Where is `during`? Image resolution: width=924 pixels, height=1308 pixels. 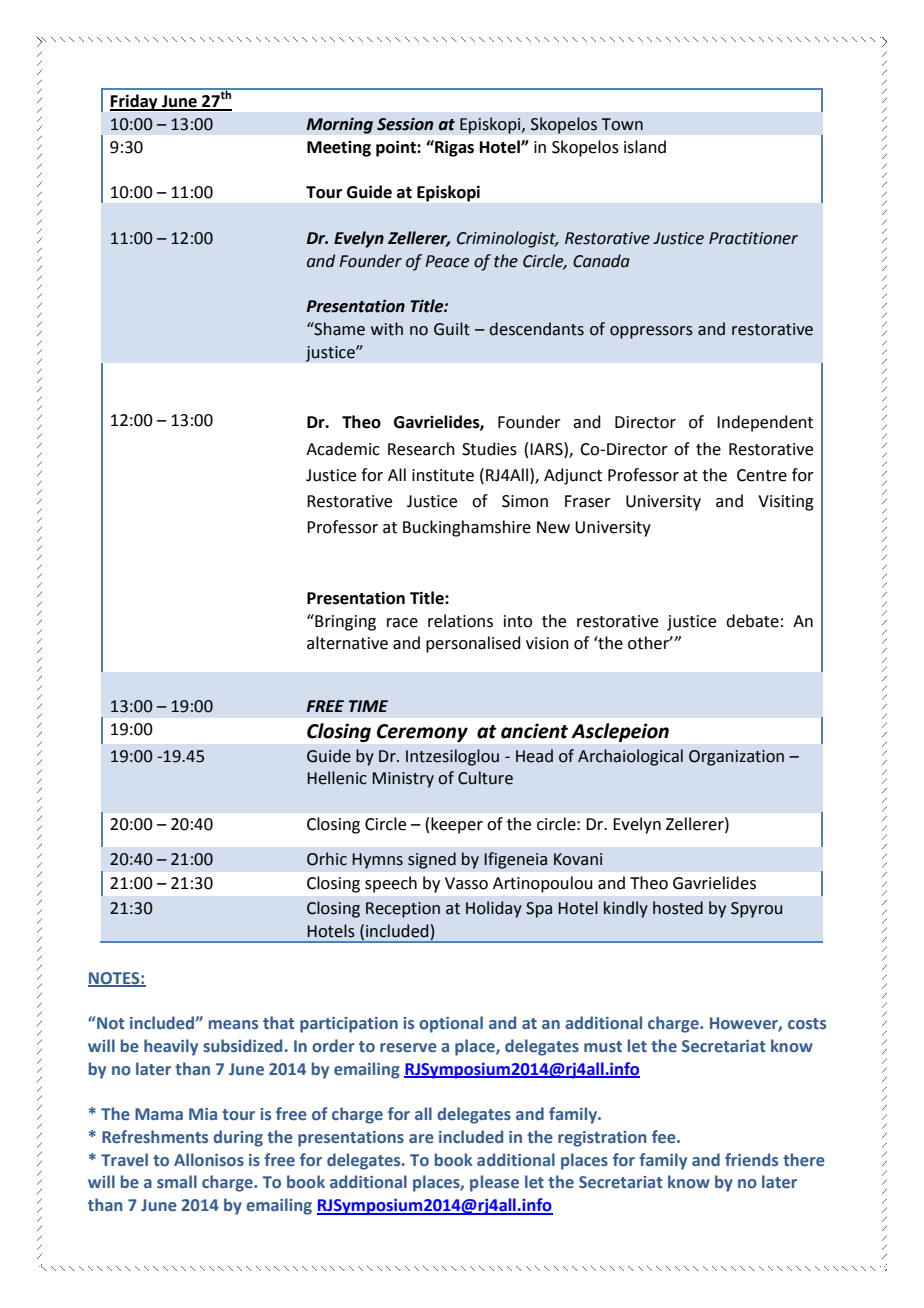
during is located at coordinates (238, 1138).
